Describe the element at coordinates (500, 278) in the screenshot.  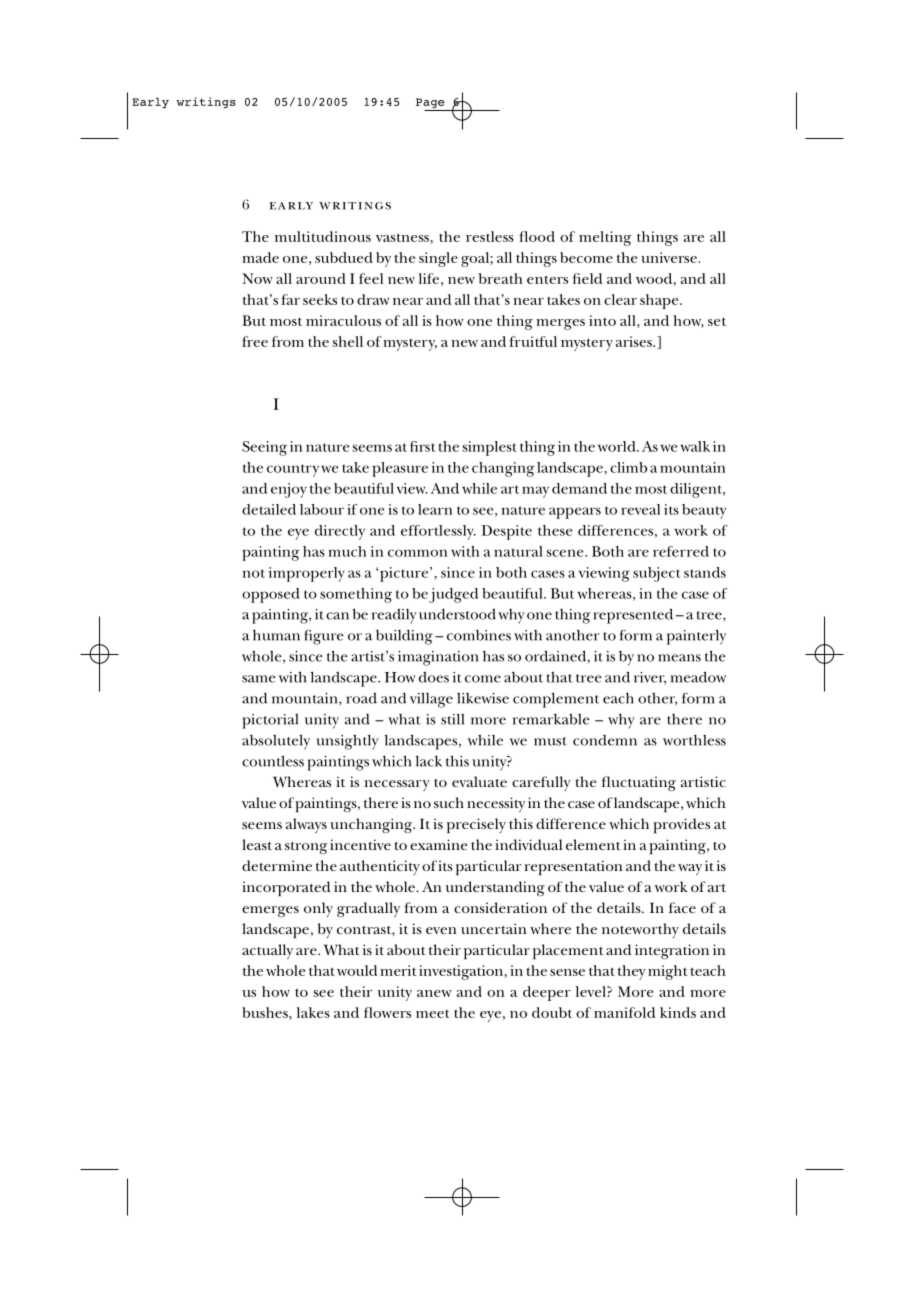
I see `breath` at that location.
